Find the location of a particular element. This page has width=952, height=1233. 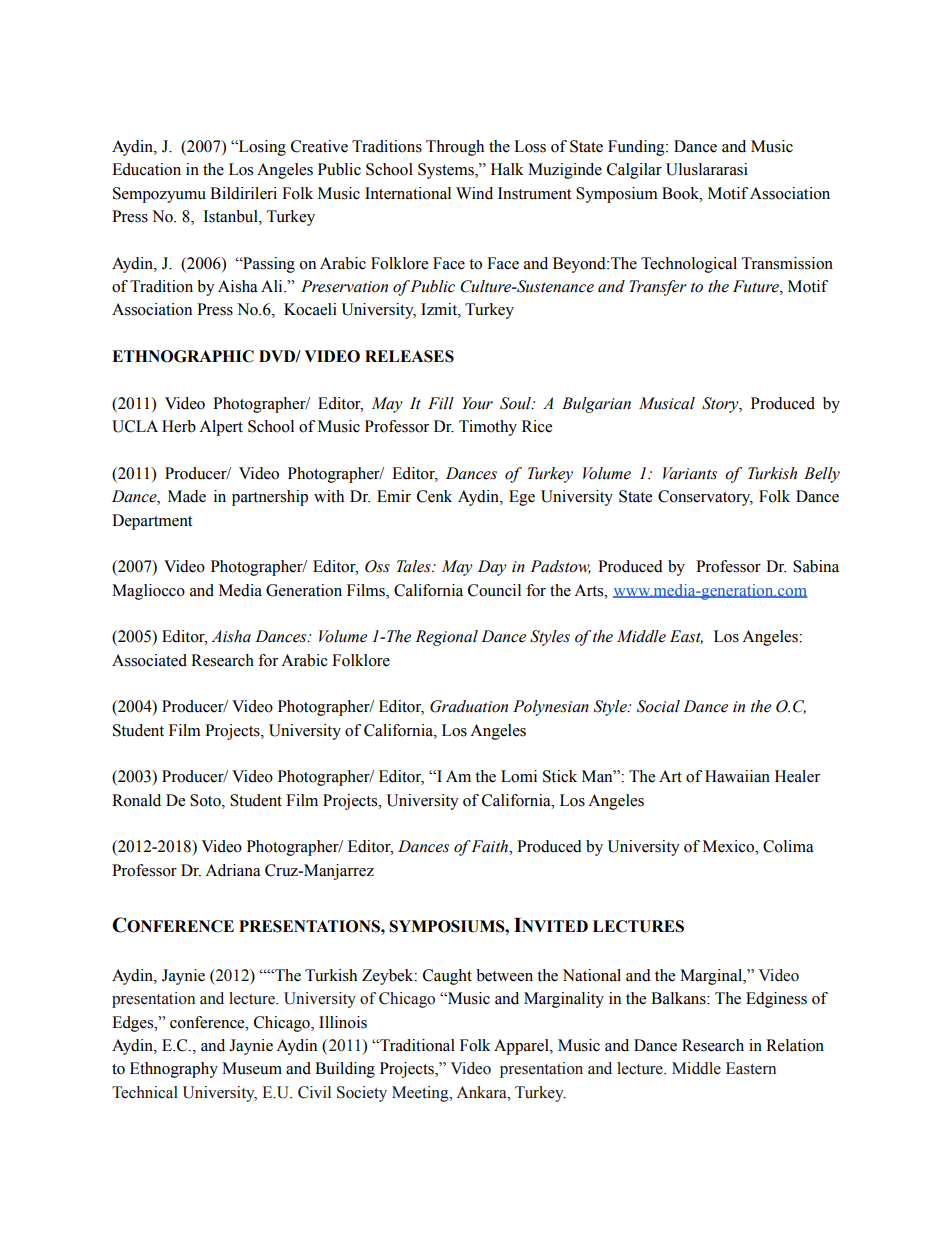

Museum is located at coordinates (252, 1068).
